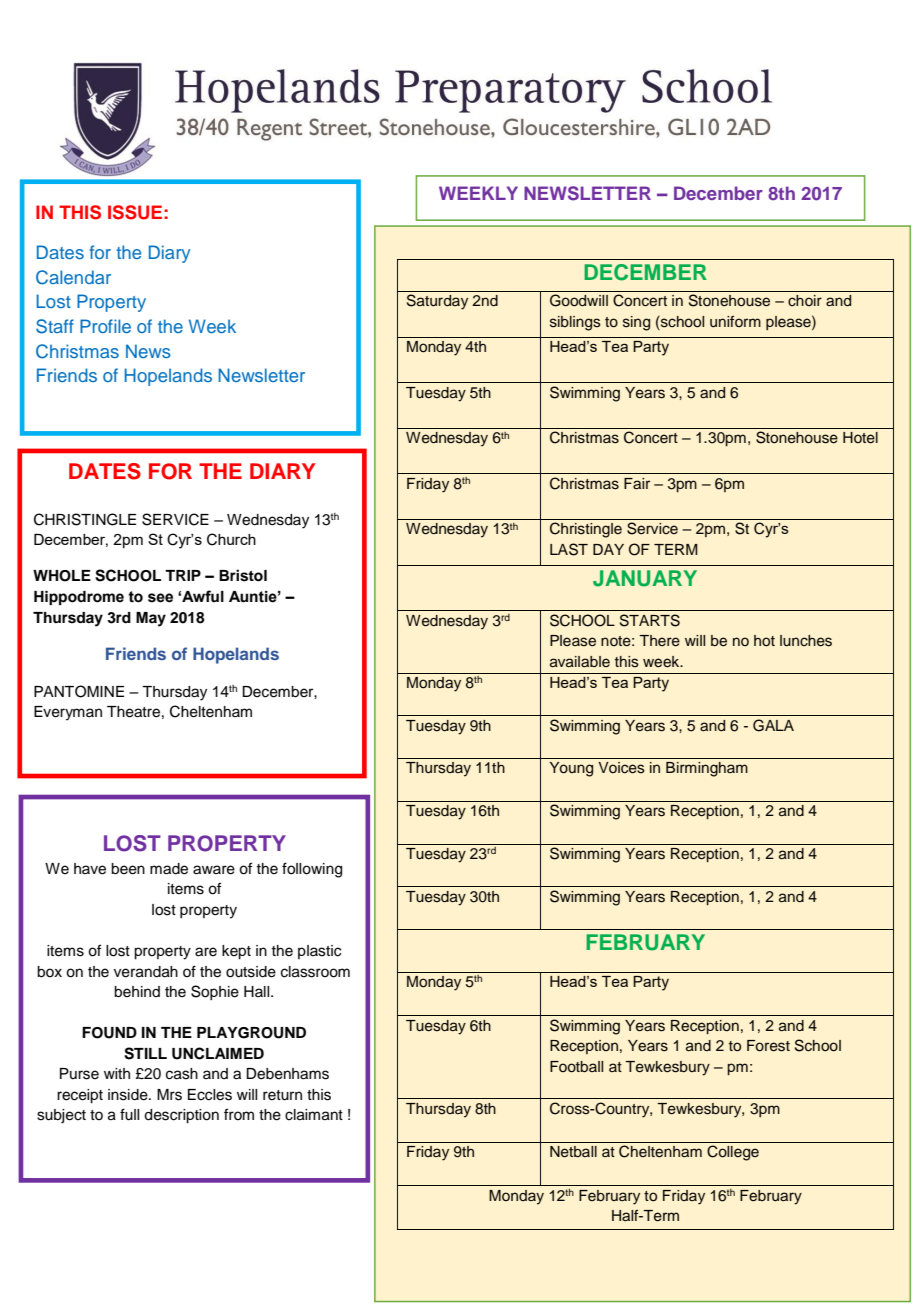  Describe the element at coordinates (733, 1153) in the screenshot. I see `College` at that location.
